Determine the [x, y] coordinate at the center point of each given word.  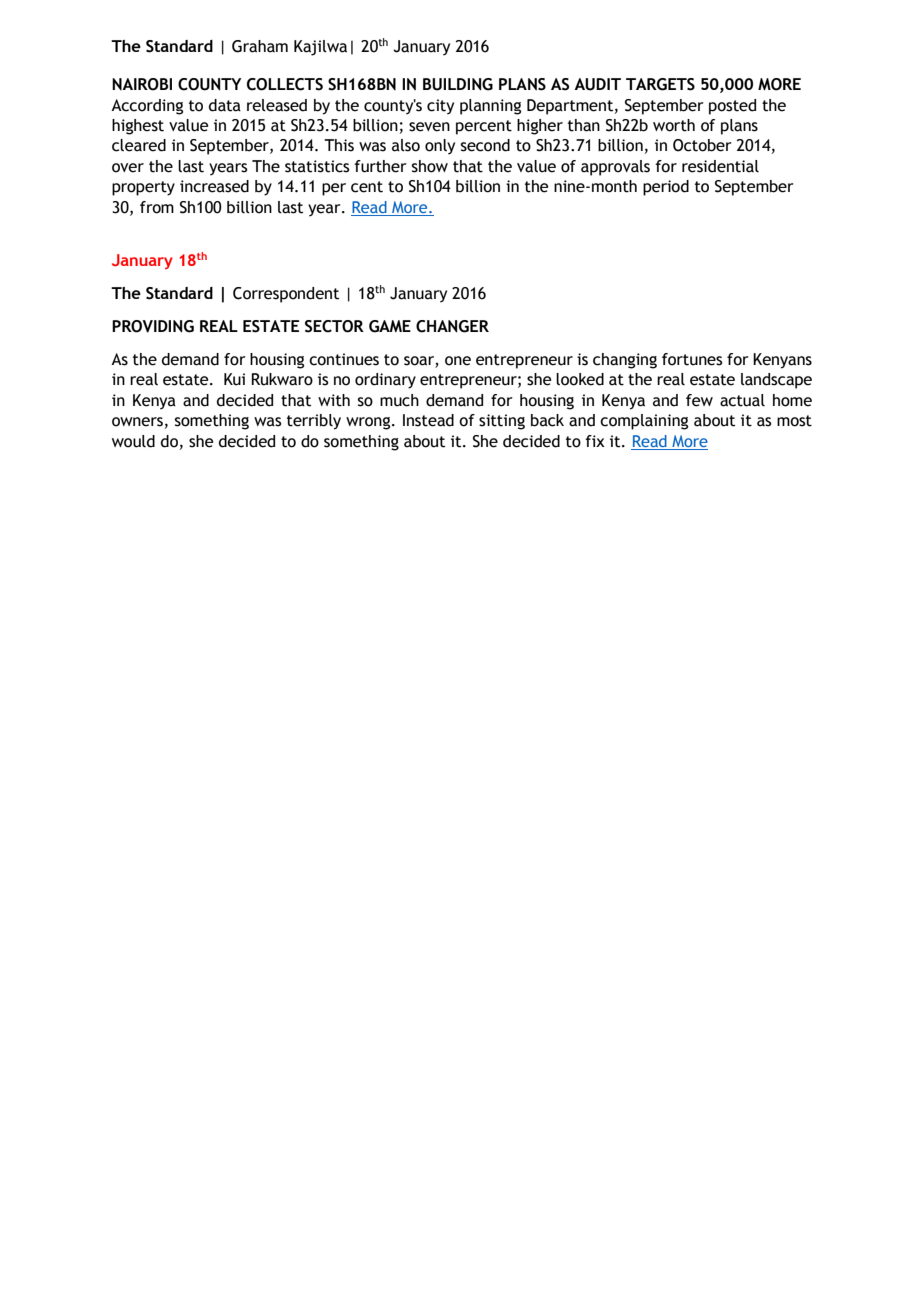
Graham [260, 46]
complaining [644, 422]
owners [137, 422]
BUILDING [458, 84]
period [666, 188]
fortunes [692, 359]
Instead [428, 420]
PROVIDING [153, 326]
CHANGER [452, 326]
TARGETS [660, 84]
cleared [139, 145]
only [440, 147]
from [157, 207]
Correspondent [286, 295]
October [702, 145]
